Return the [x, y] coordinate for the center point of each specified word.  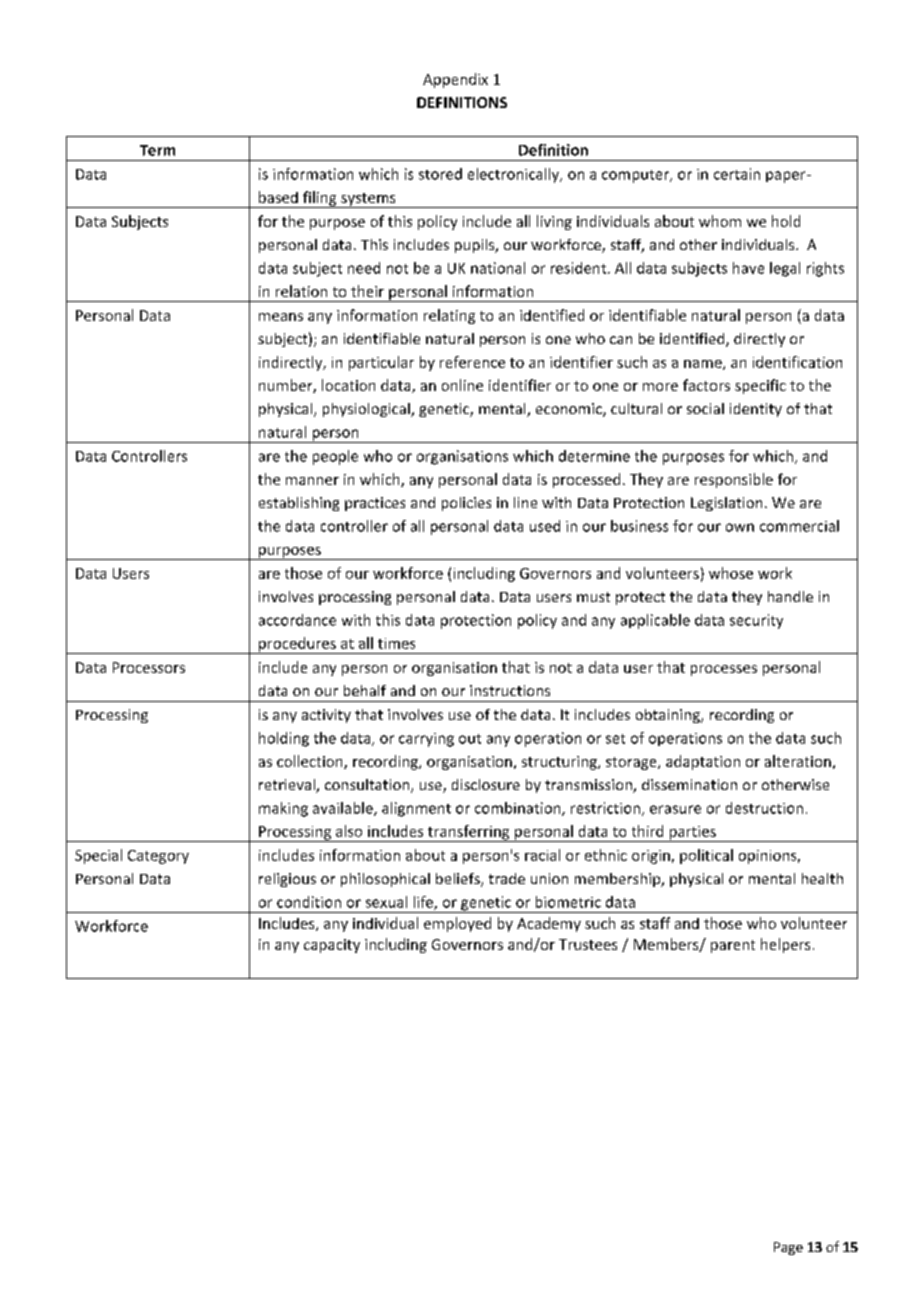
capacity [332, 946]
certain [737, 174]
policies [466, 504]
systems [368, 200]
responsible [734, 480]
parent [733, 946]
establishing [299, 504]
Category [158, 857]
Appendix [455, 80]
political [706, 856]
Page [788, 1248]
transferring [469, 833]
